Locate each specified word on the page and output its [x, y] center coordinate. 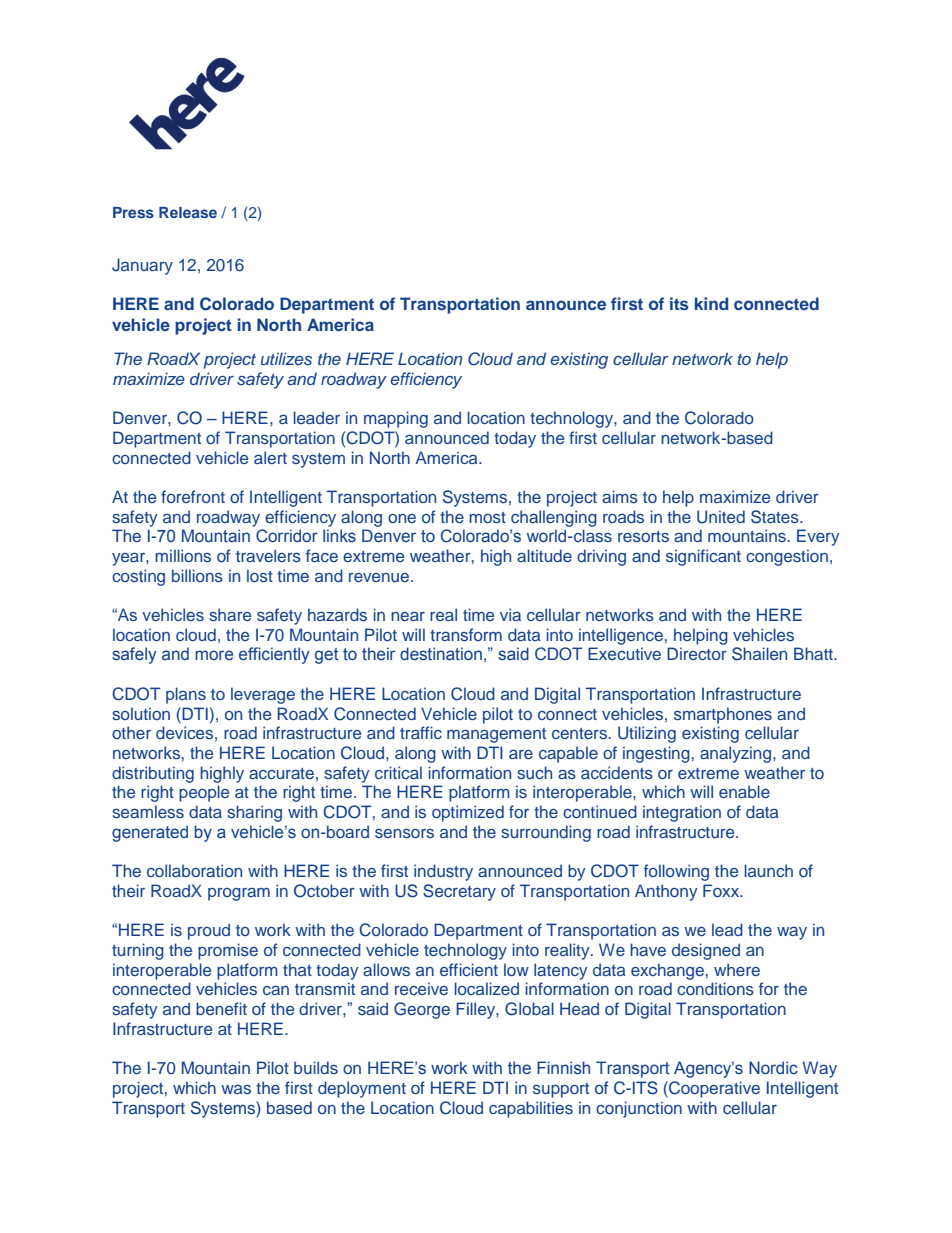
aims [620, 496]
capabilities [531, 1109]
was [236, 1089]
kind [711, 303]
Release [188, 212]
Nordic [773, 1067]
